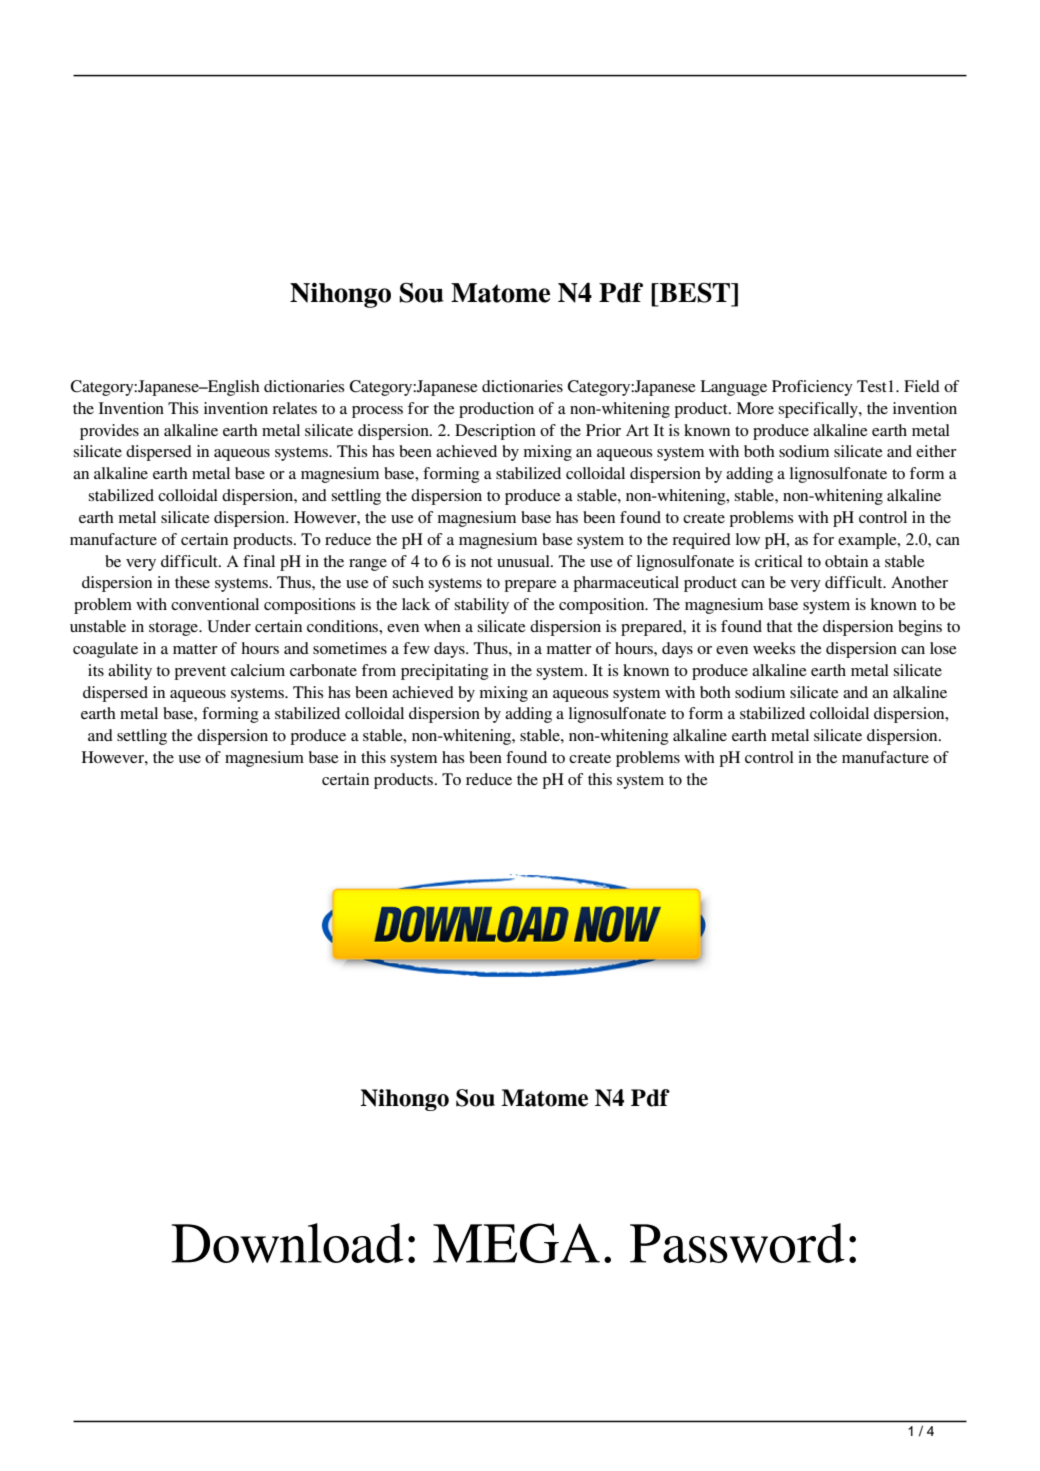 The width and height of the document is (1040, 1471). I want to click on Download, so click(287, 1243).
